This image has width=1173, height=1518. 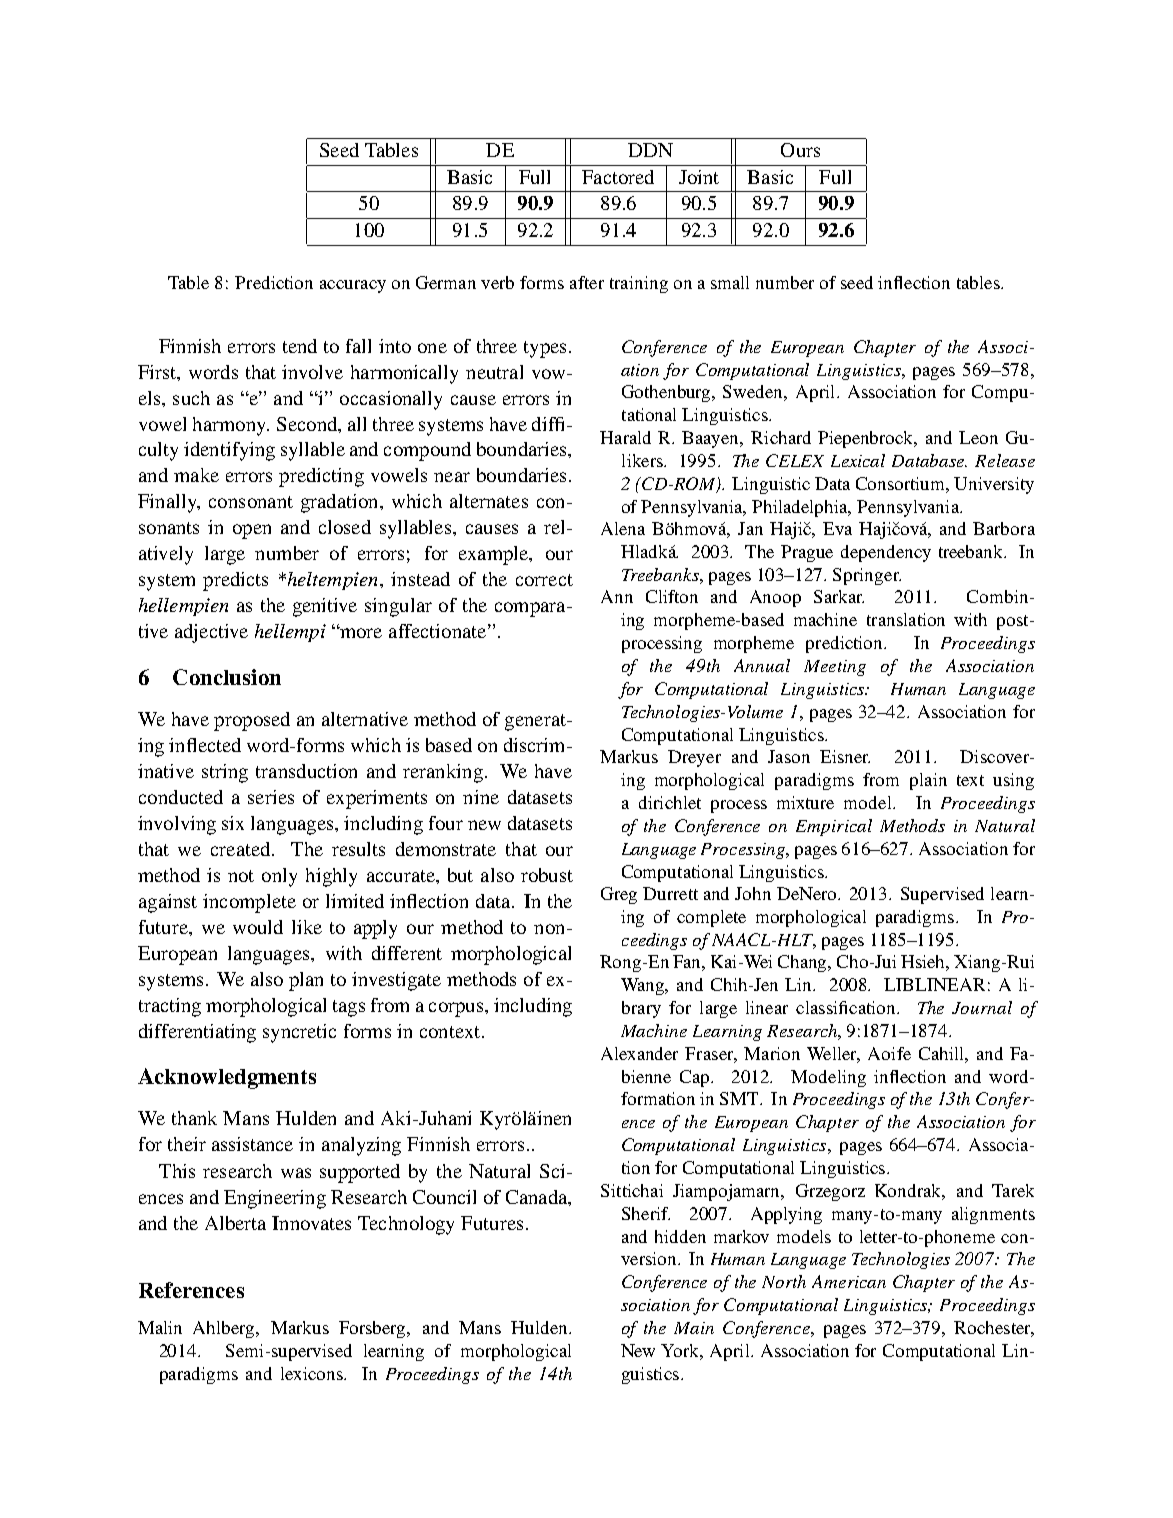 What do you see at coordinates (858, 460) in the image?
I see `Lexical` at bounding box center [858, 460].
